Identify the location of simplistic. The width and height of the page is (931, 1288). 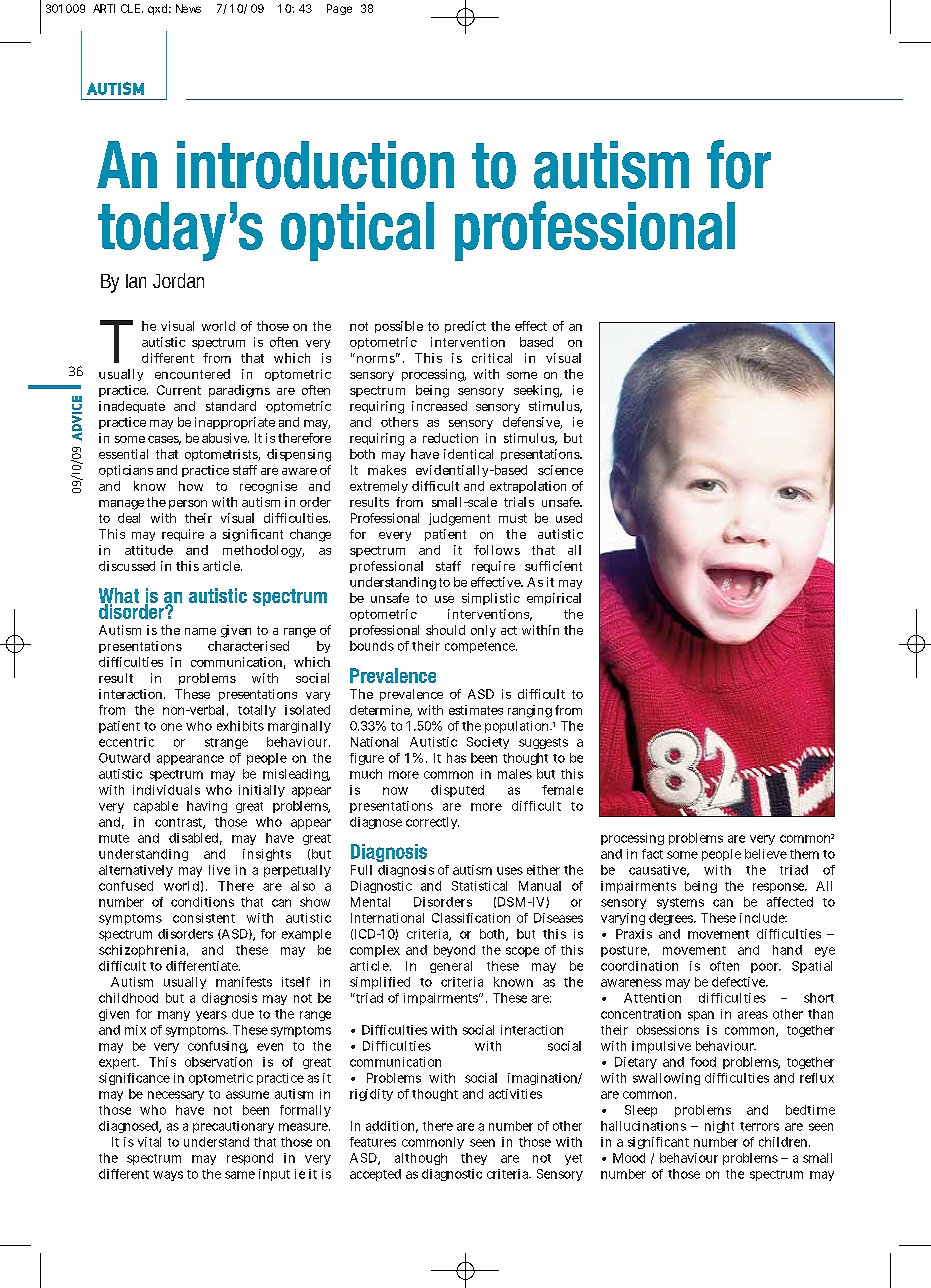
(491, 599).
